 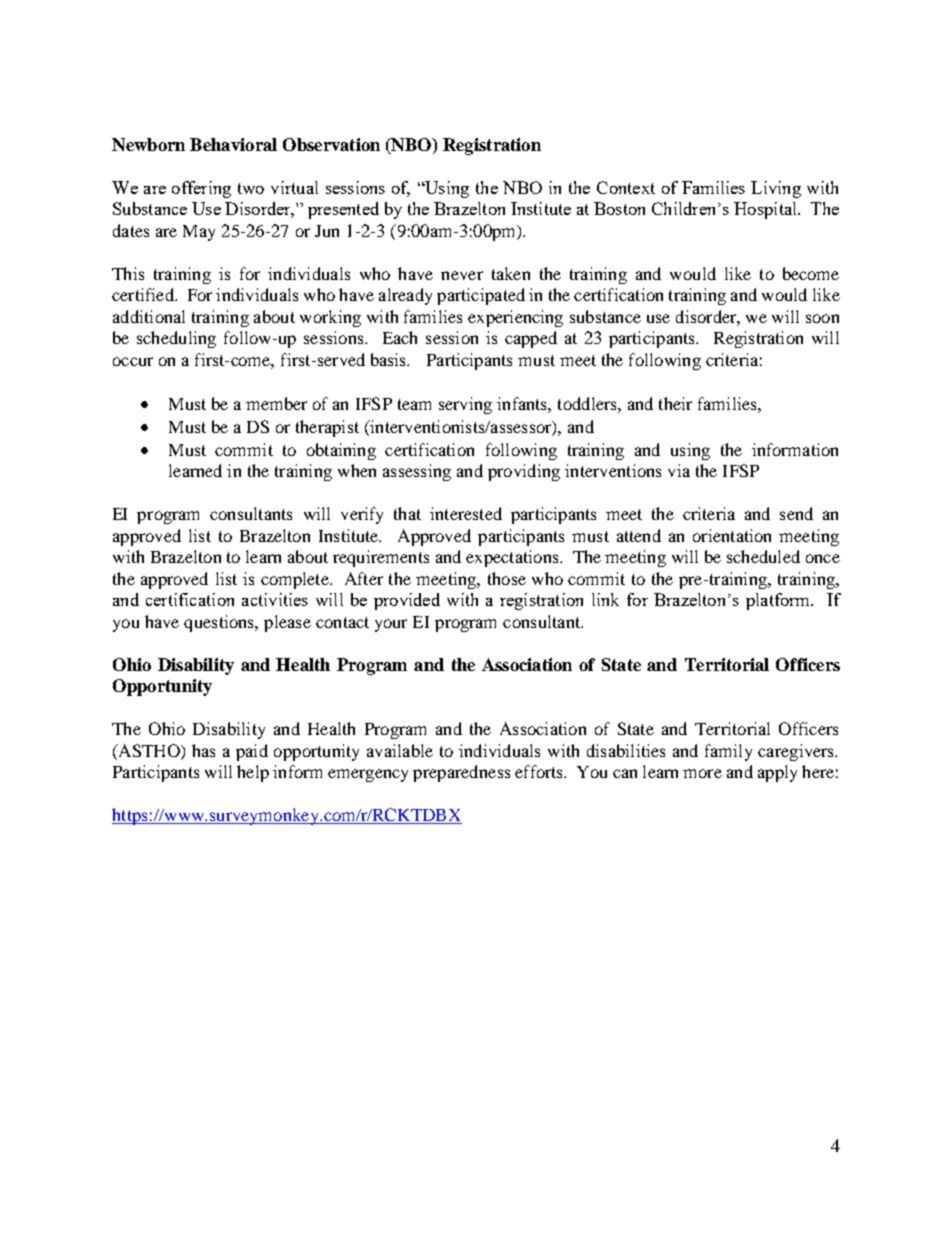 What do you see at coordinates (407, 601) in the screenshot?
I see `provided` at bounding box center [407, 601].
